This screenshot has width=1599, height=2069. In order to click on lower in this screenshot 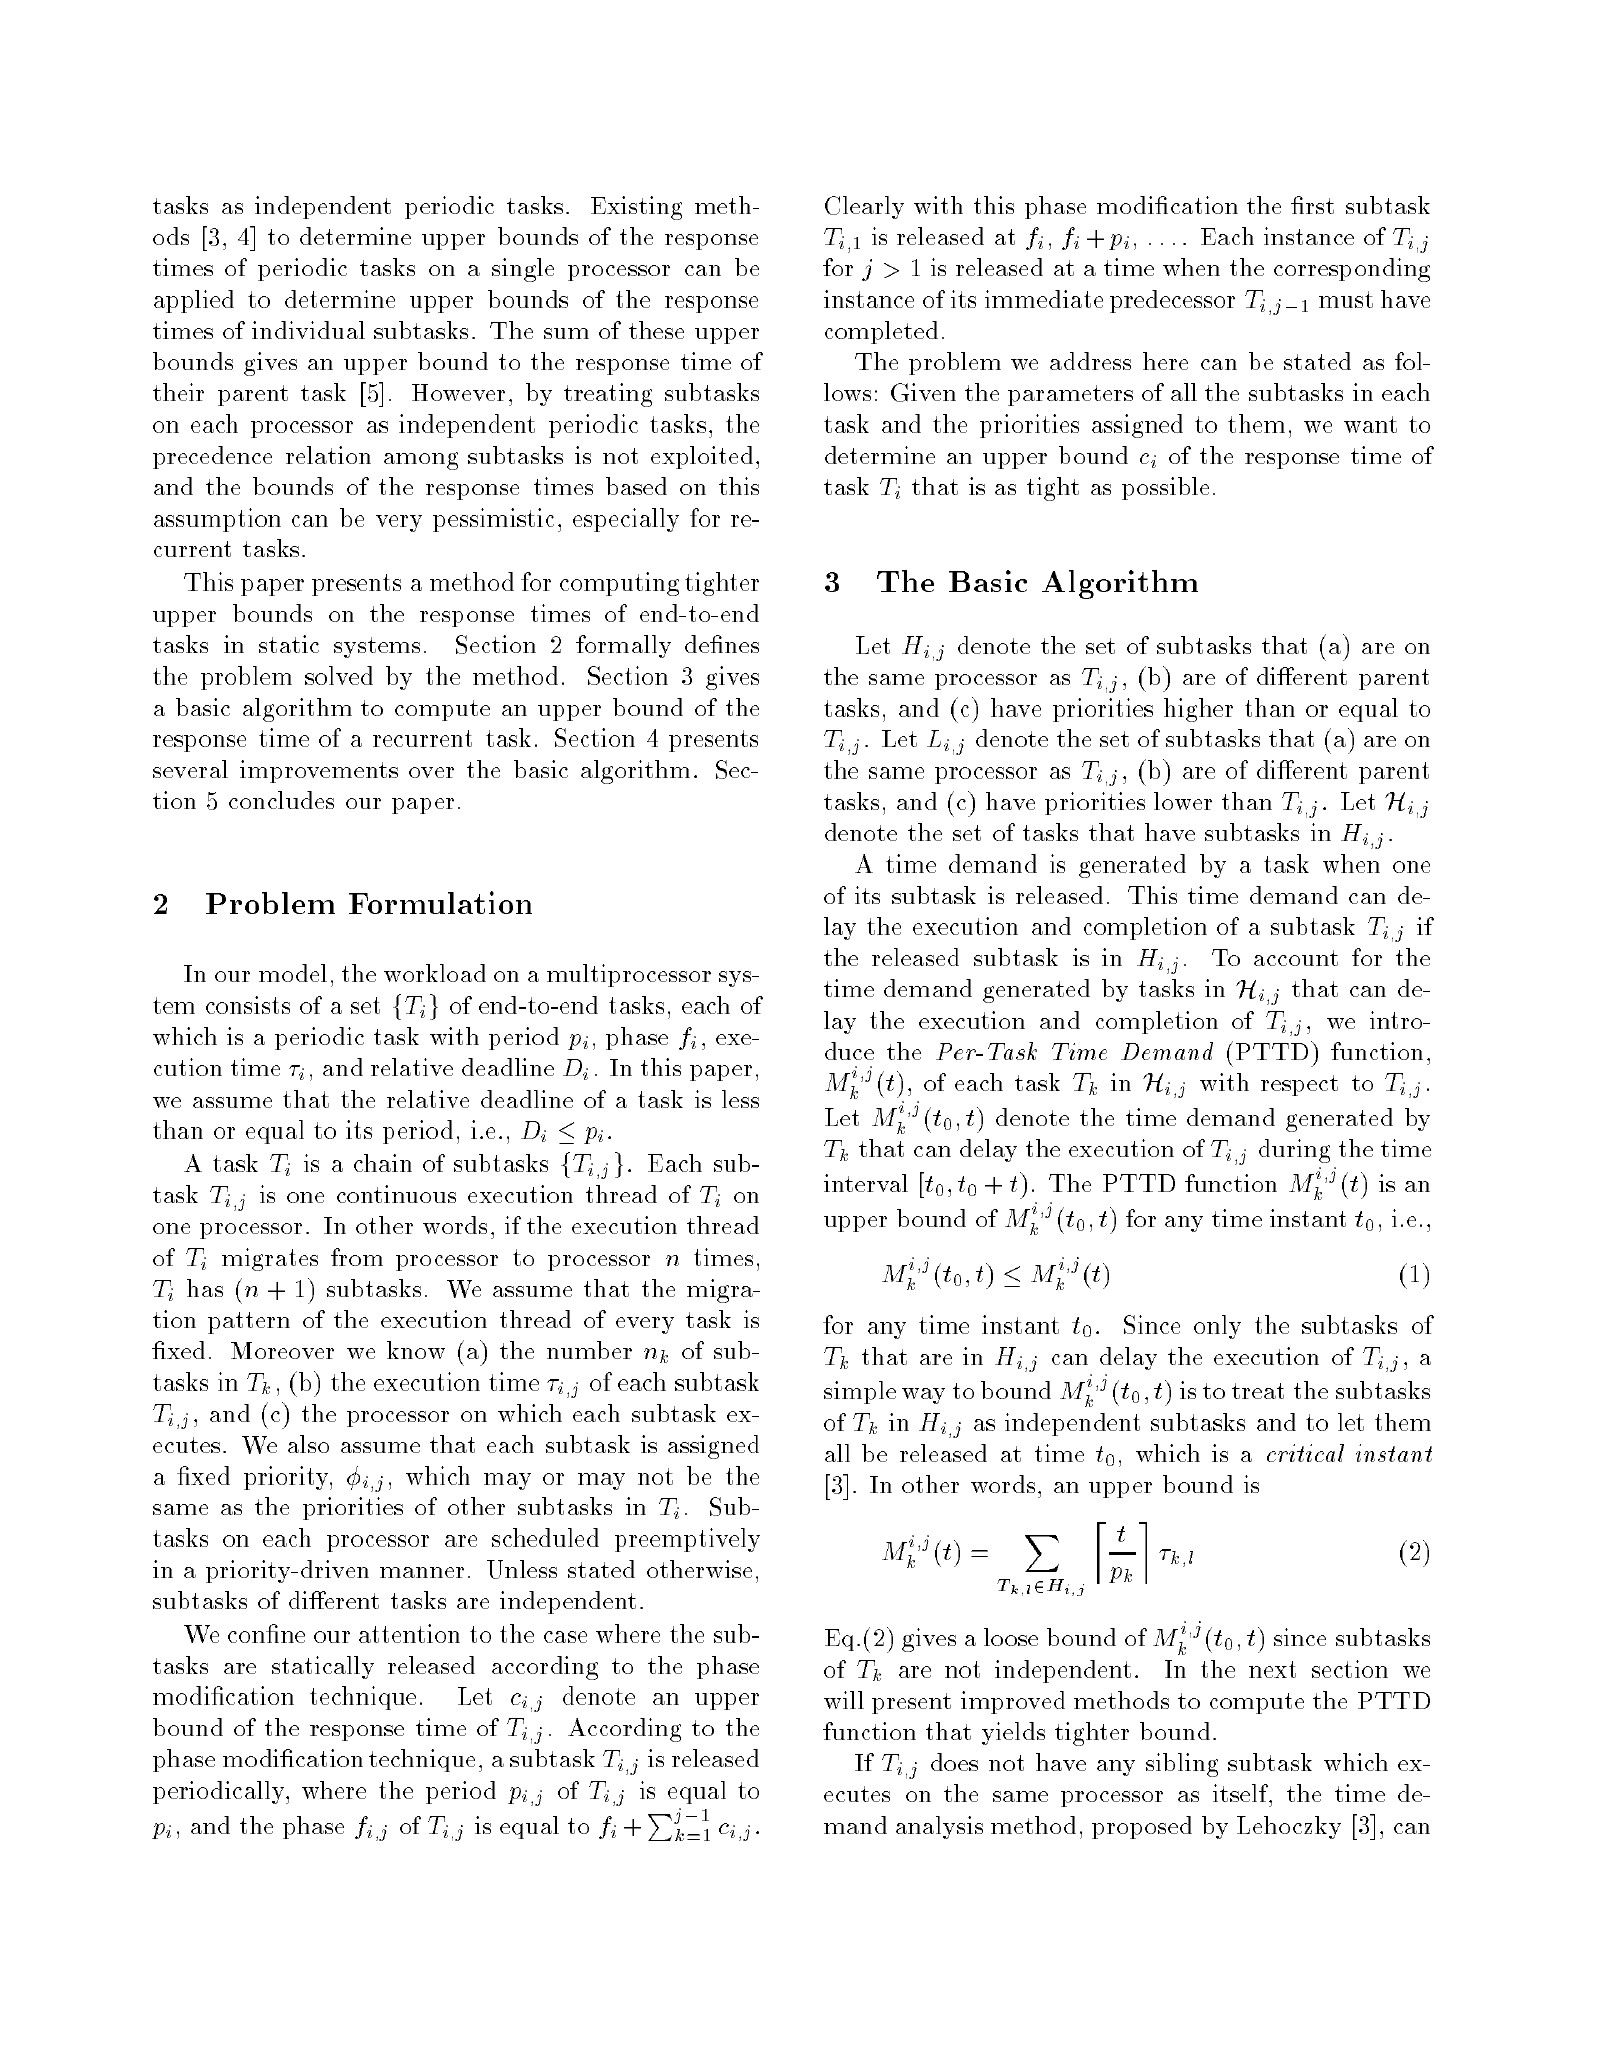, I will do `click(1183, 801)`.
